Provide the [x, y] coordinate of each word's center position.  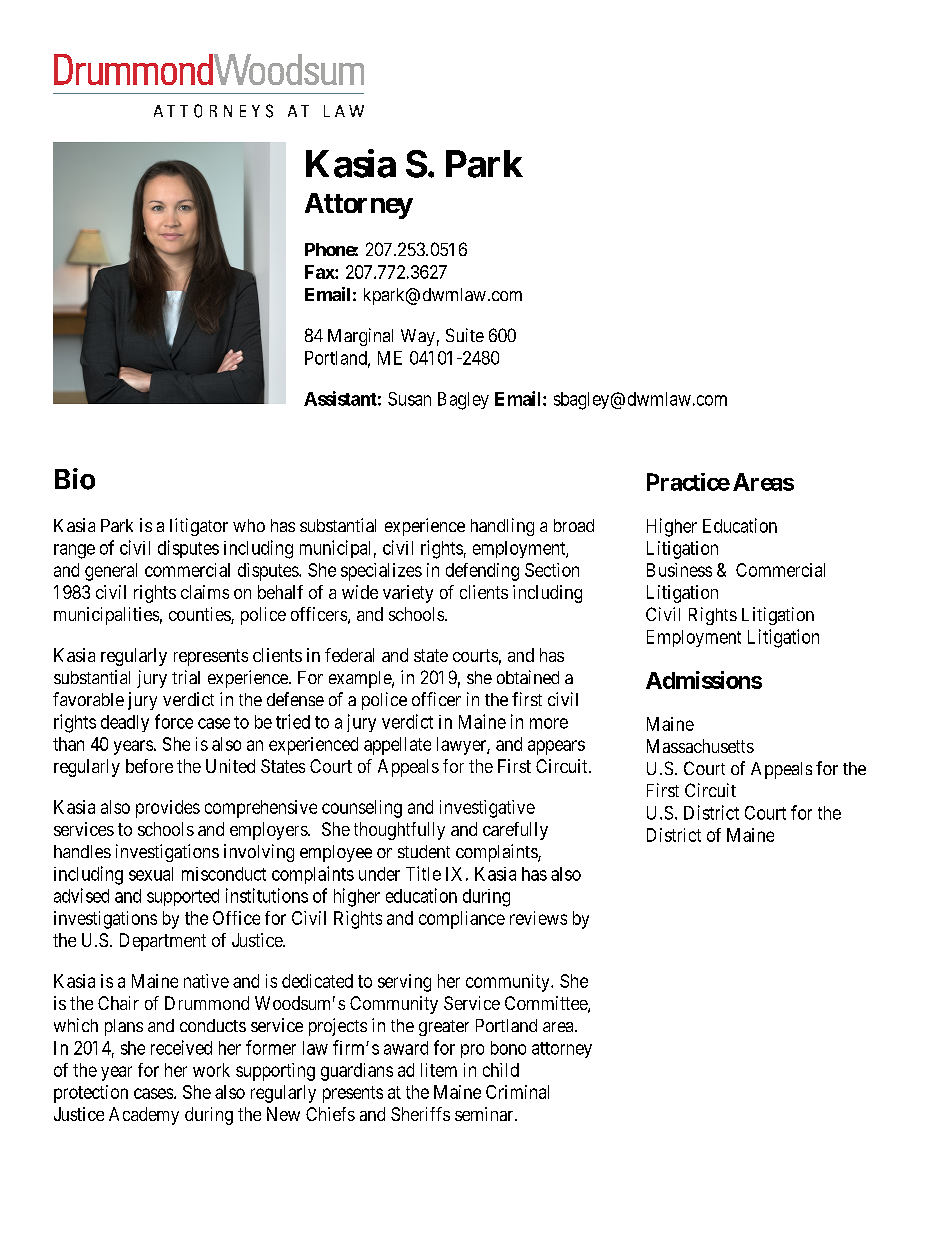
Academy [144, 1116]
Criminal [517, 1092]
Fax [320, 272]
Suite [465, 335]
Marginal [360, 337]
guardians [357, 1072]
